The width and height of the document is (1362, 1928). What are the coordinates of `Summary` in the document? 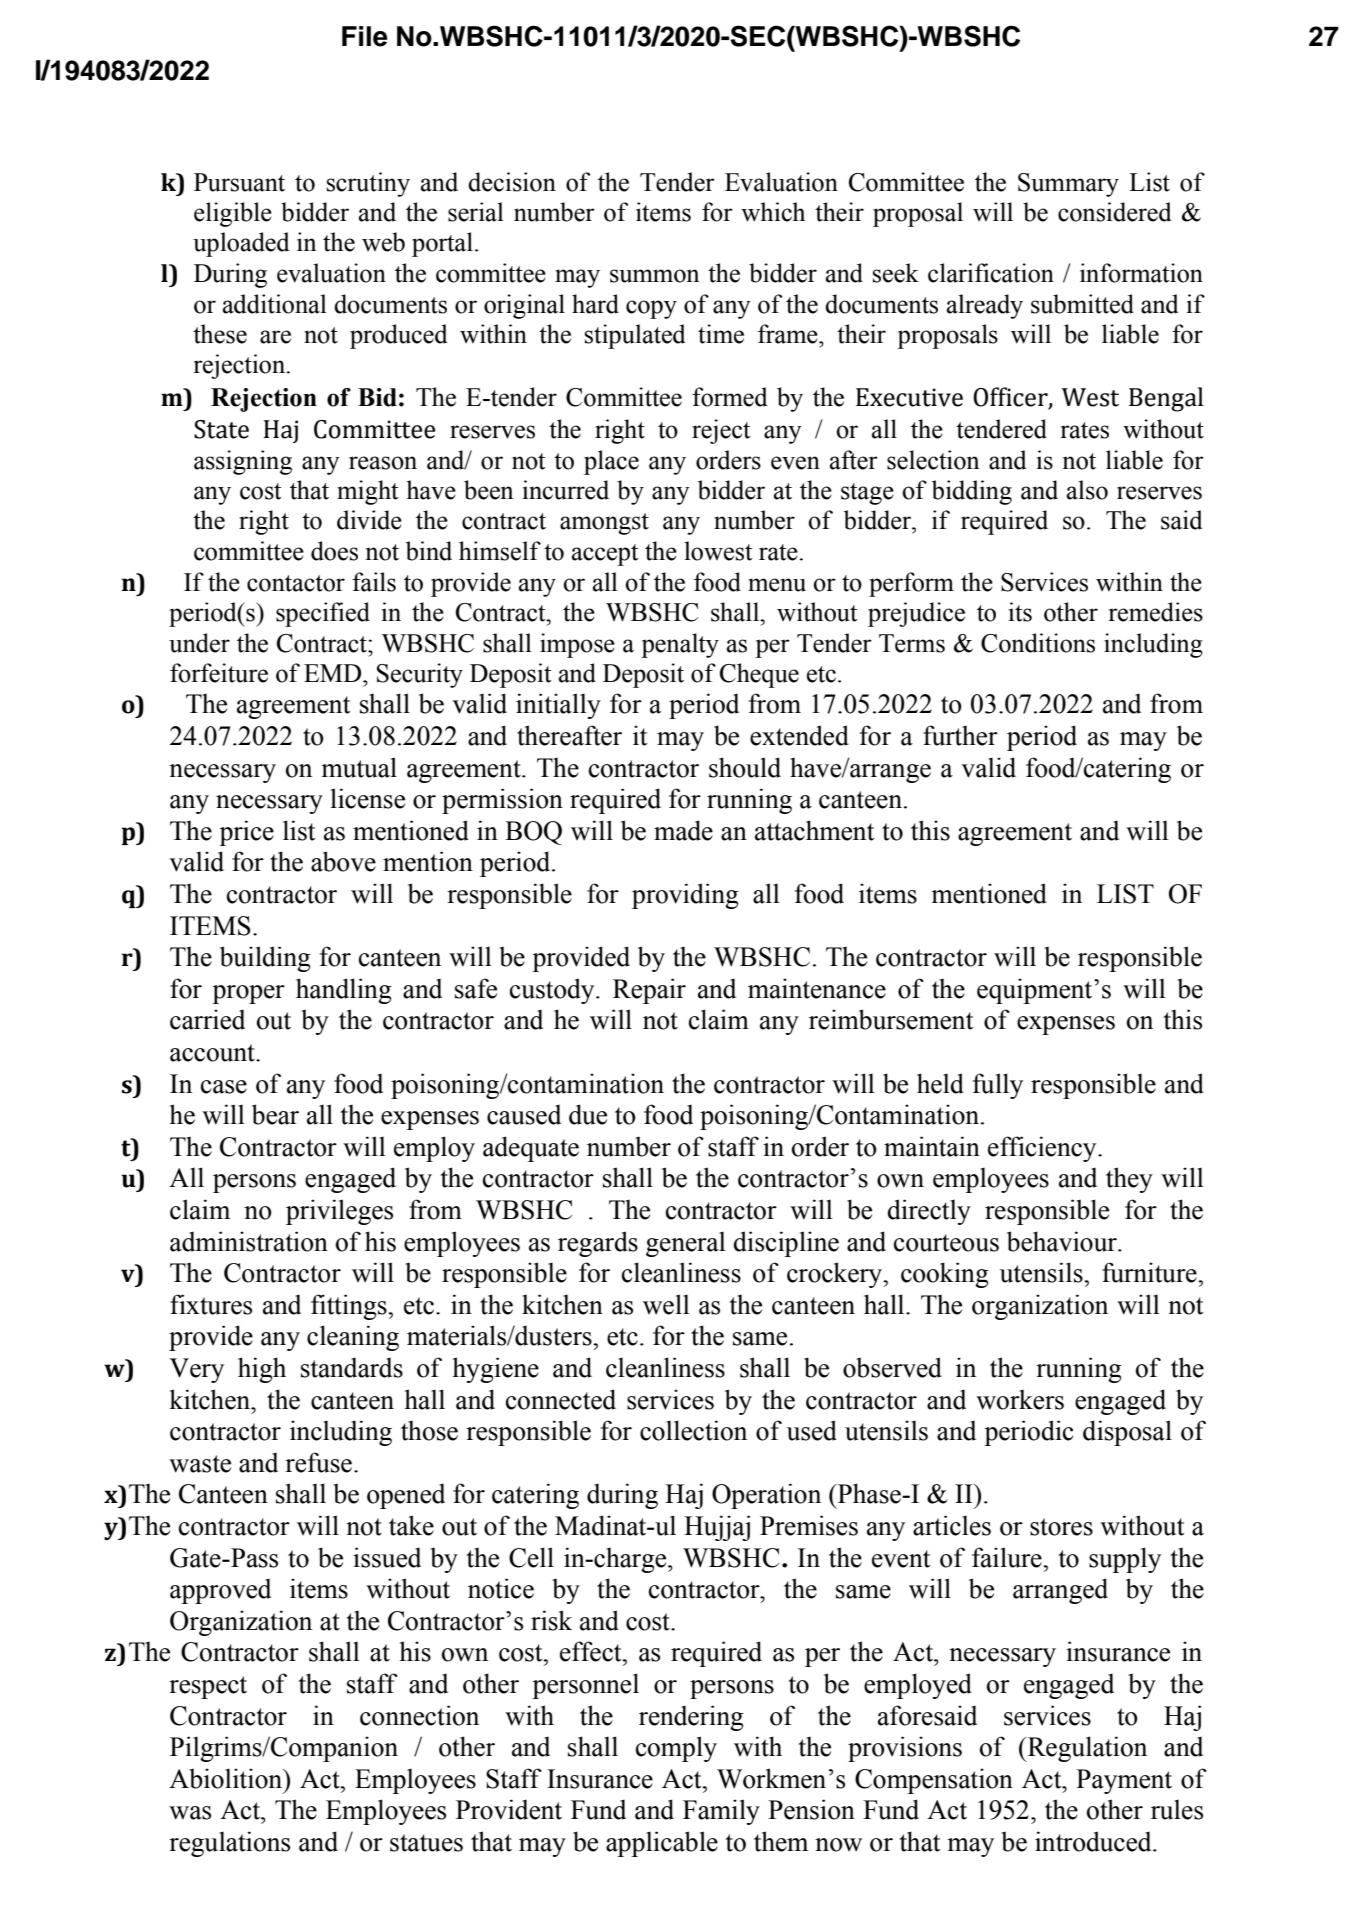 It's located at (1068, 185).
